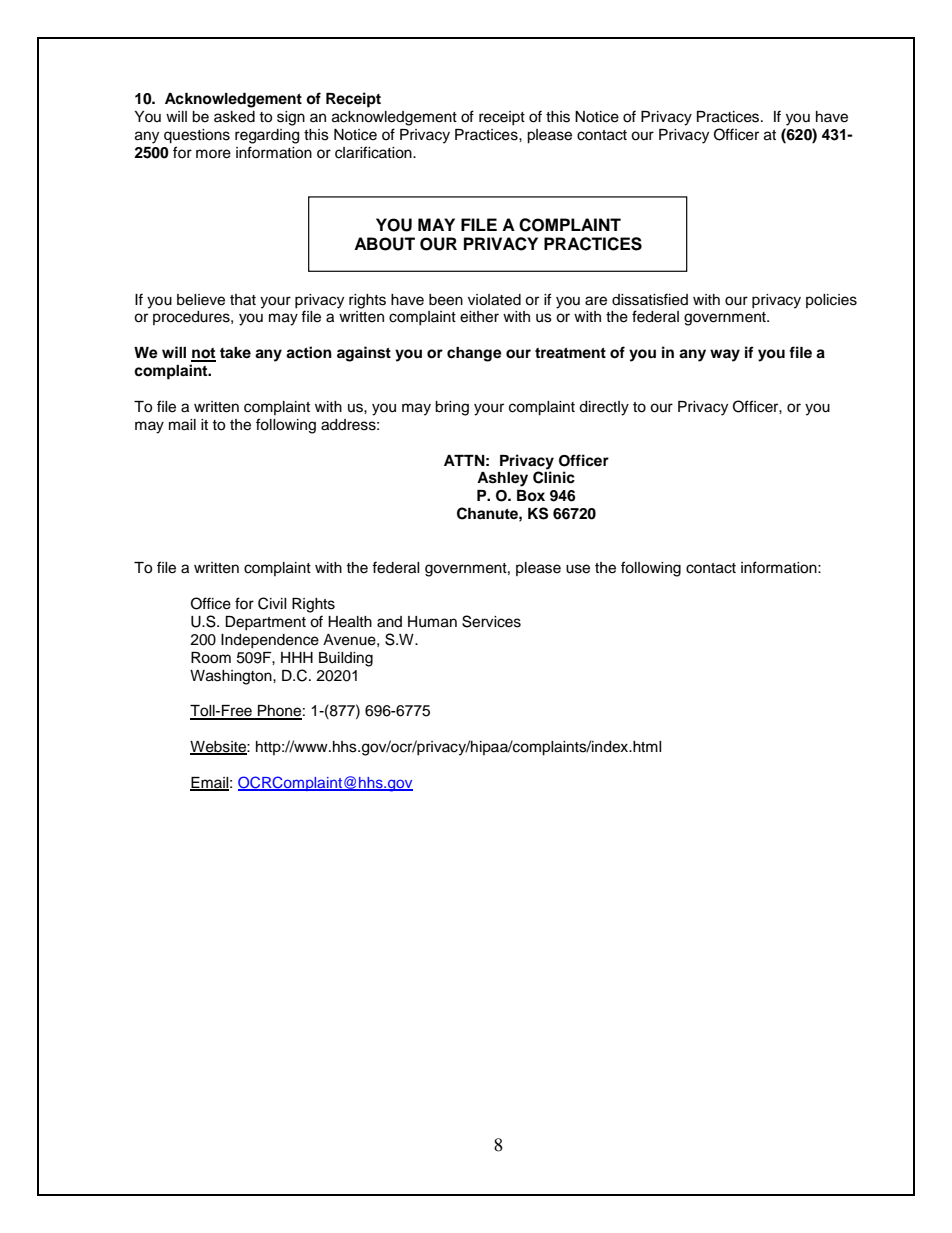 Image resolution: width=952 pixels, height=1233 pixels. What do you see at coordinates (831, 301) in the page?
I see `policies` at bounding box center [831, 301].
